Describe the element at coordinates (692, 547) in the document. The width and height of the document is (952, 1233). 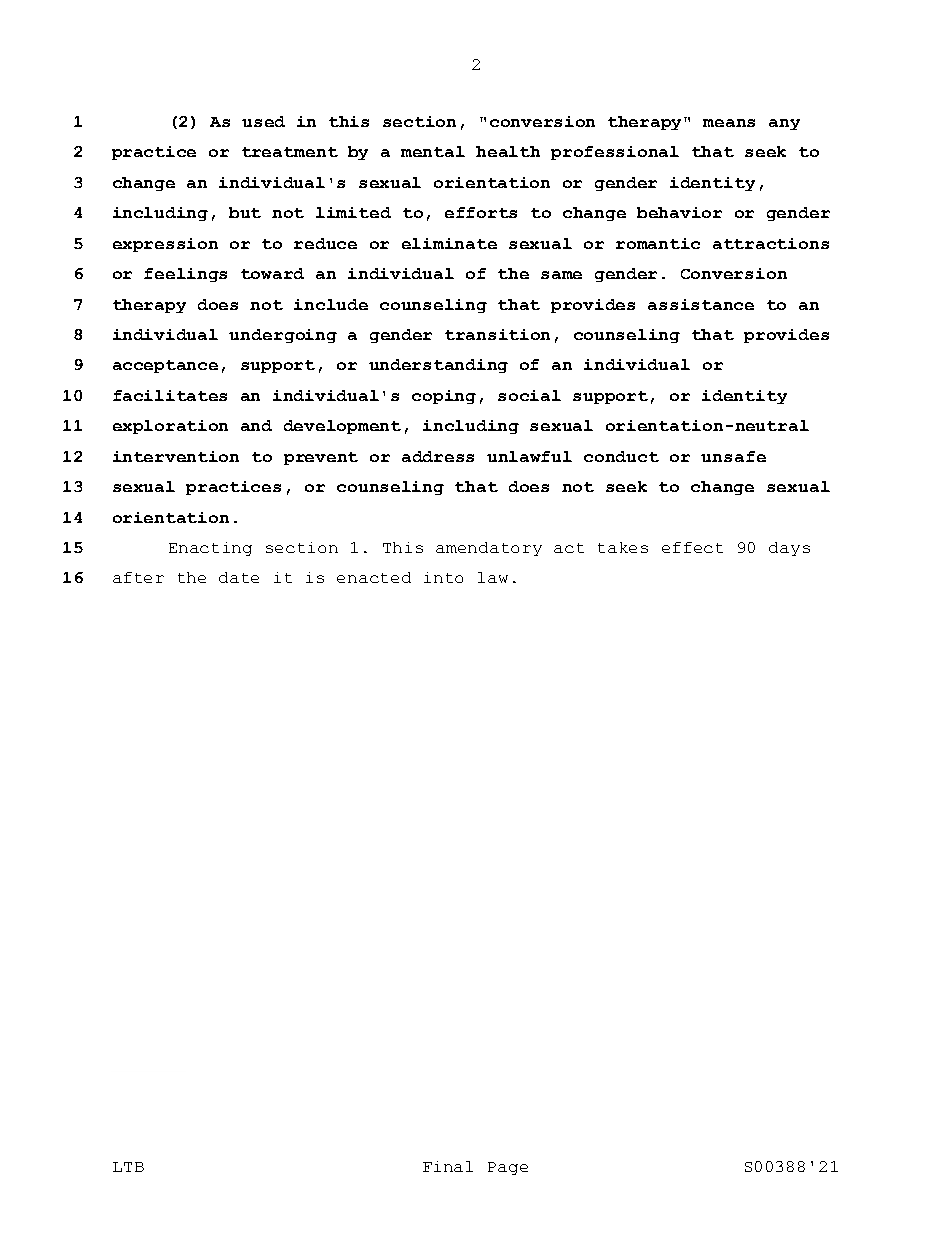
I see `effect` at that location.
